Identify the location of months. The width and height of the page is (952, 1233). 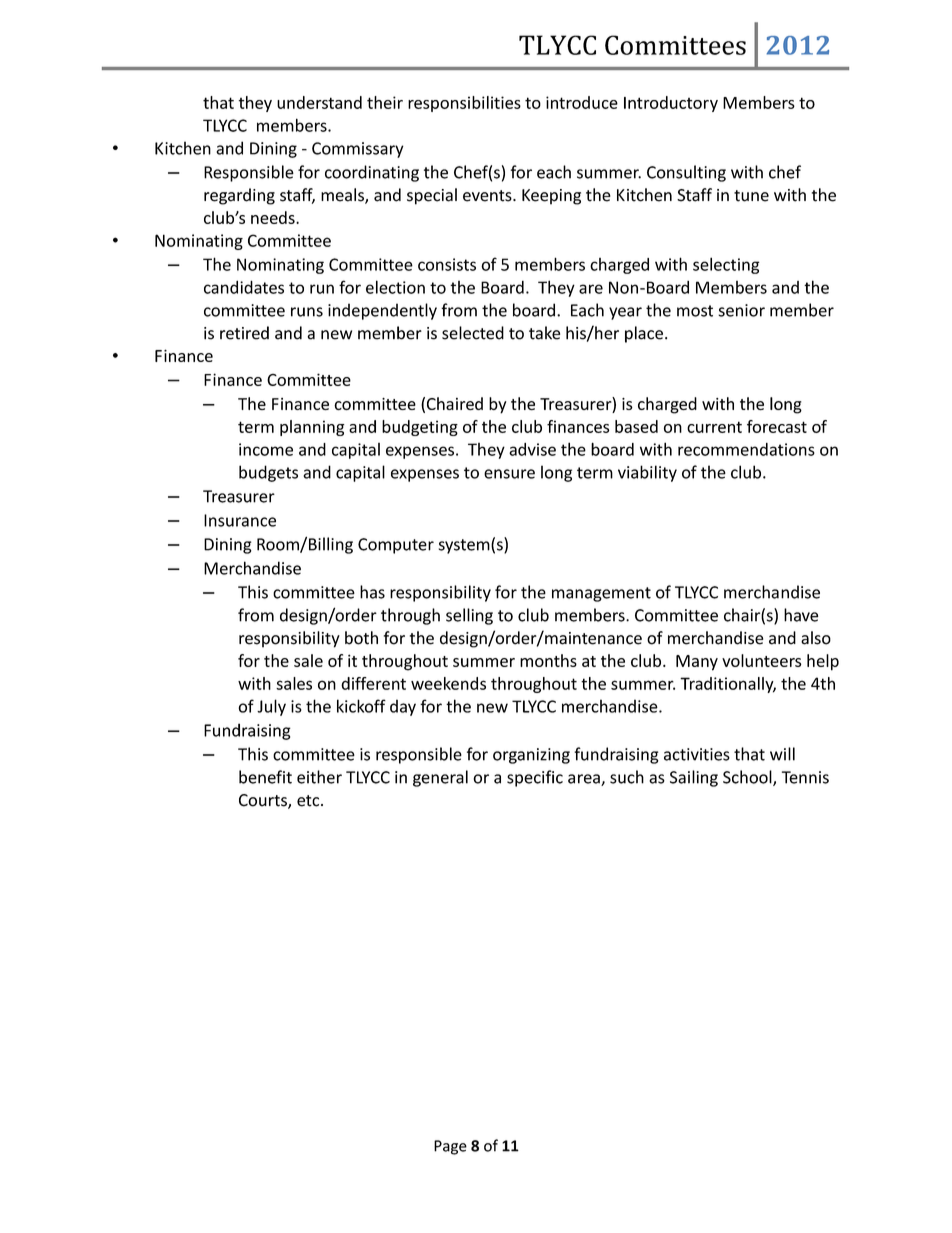
(548, 660).
